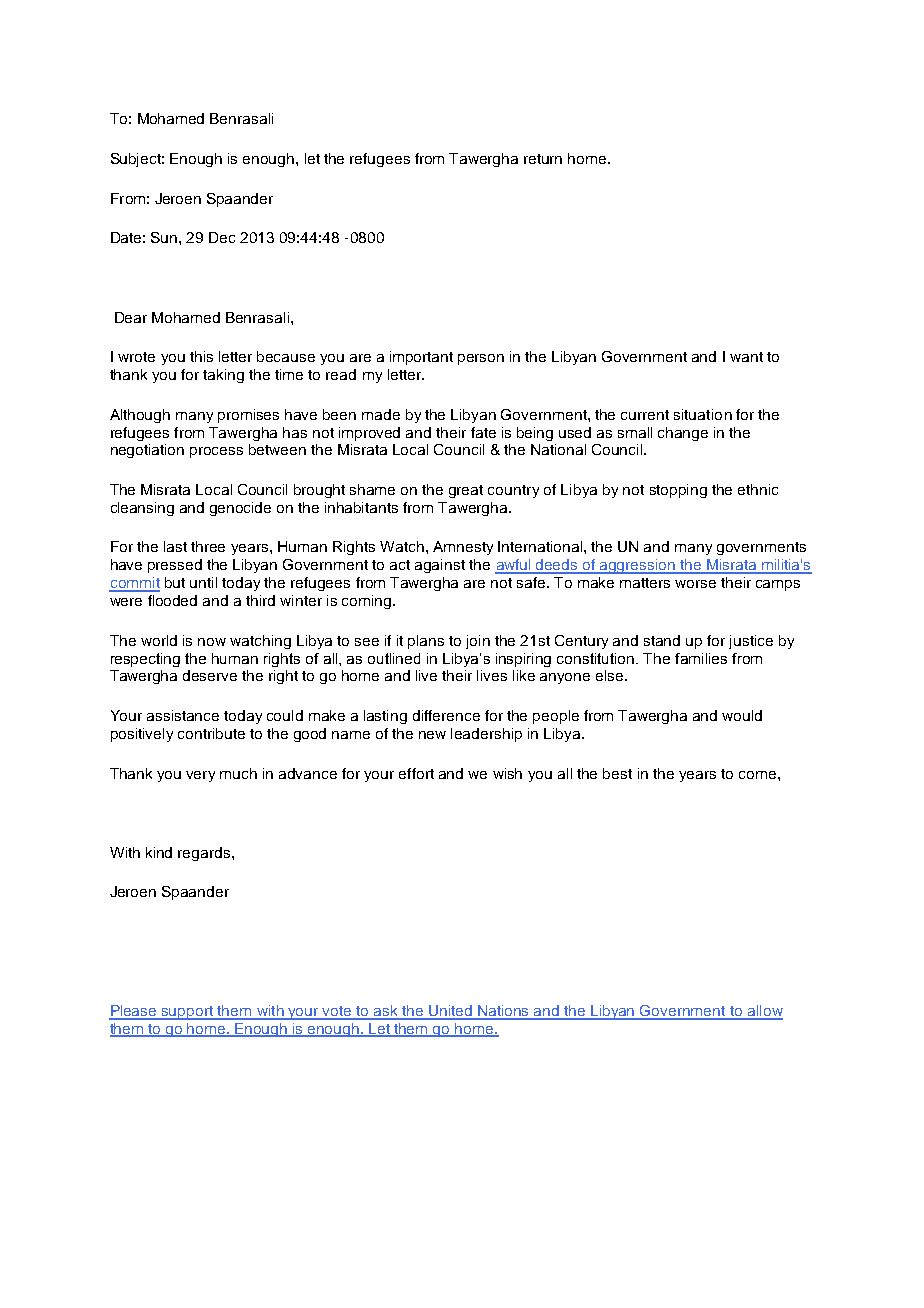 This page has width=924, height=1308. Describe the element at coordinates (187, 1013) in the page. I see `support` at that location.
